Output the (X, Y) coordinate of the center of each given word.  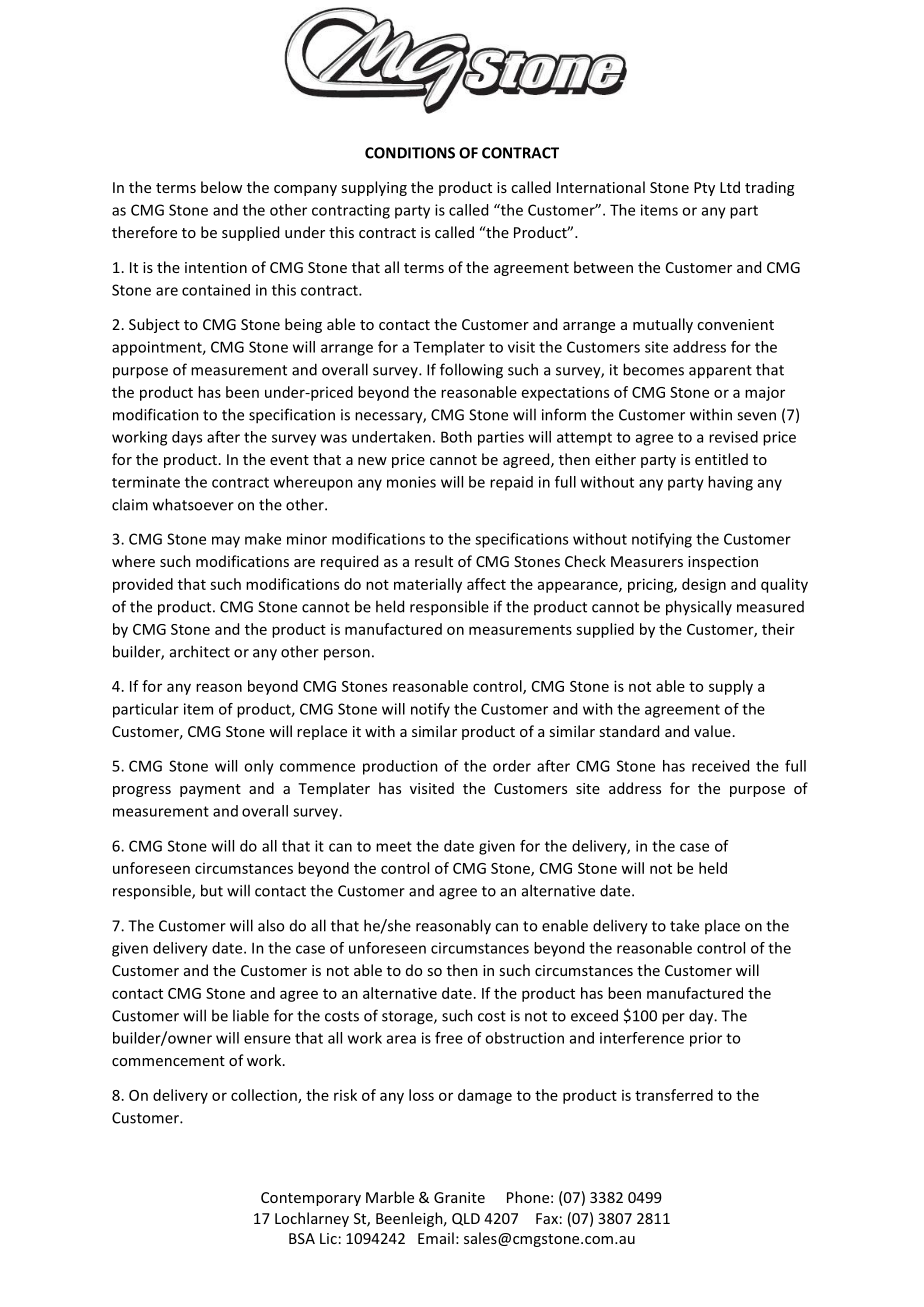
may (226, 542)
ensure (267, 1039)
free (449, 1038)
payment (210, 790)
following (471, 371)
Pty (704, 189)
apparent (720, 372)
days (187, 438)
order (512, 766)
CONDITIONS (410, 153)
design (704, 585)
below (221, 187)
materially (428, 585)
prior (706, 1039)
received (720, 766)
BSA (302, 1238)
